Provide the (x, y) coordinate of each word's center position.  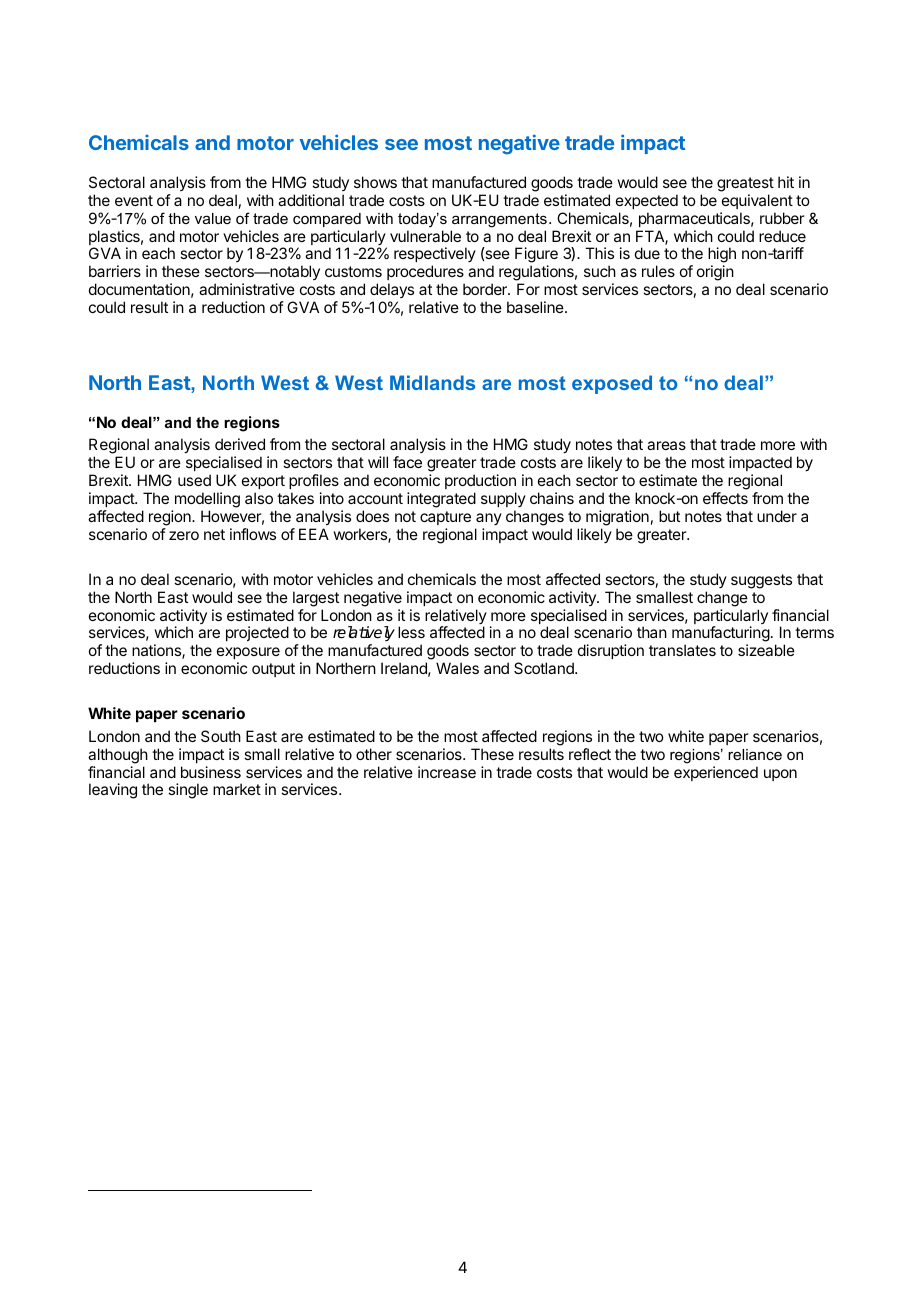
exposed (612, 384)
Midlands (432, 382)
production (480, 481)
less (411, 632)
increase (447, 772)
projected (257, 633)
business (211, 772)
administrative (247, 289)
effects (725, 498)
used (194, 480)
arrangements (499, 220)
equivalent (757, 201)
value (213, 218)
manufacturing (721, 635)
